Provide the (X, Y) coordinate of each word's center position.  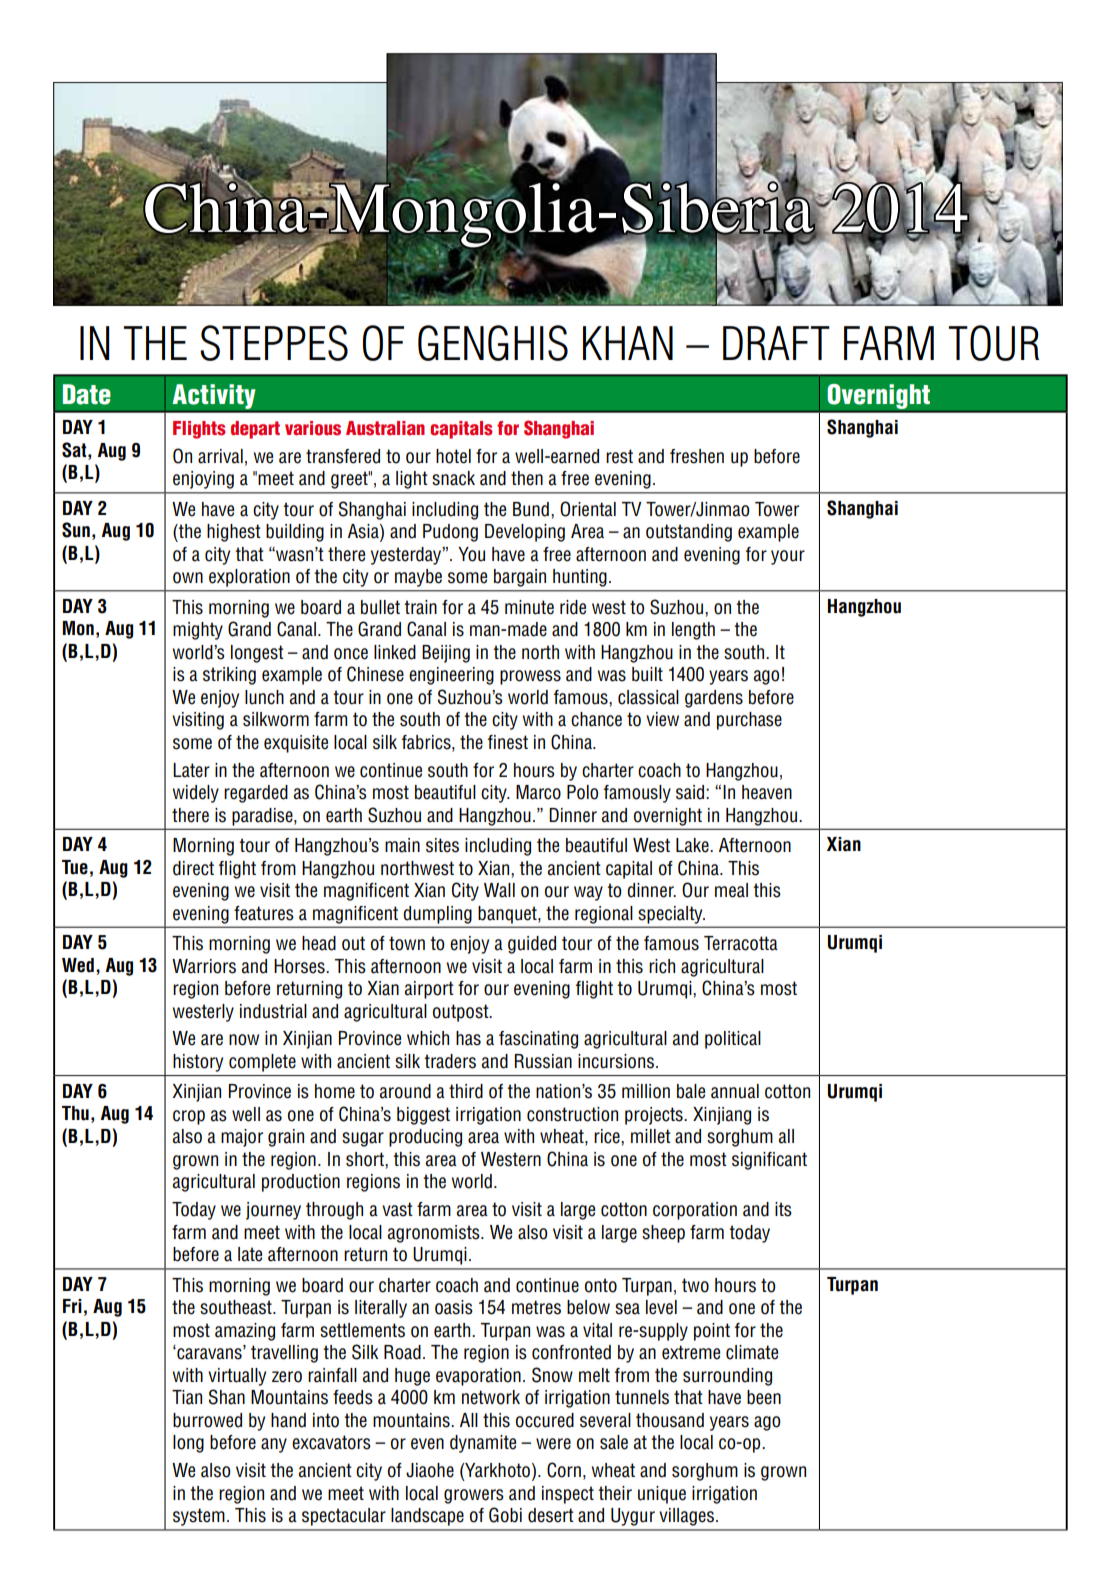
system (199, 1517)
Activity (214, 398)
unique (662, 1495)
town (407, 943)
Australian (385, 428)
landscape (427, 1517)
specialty (672, 915)
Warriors (204, 966)
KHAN (628, 343)
